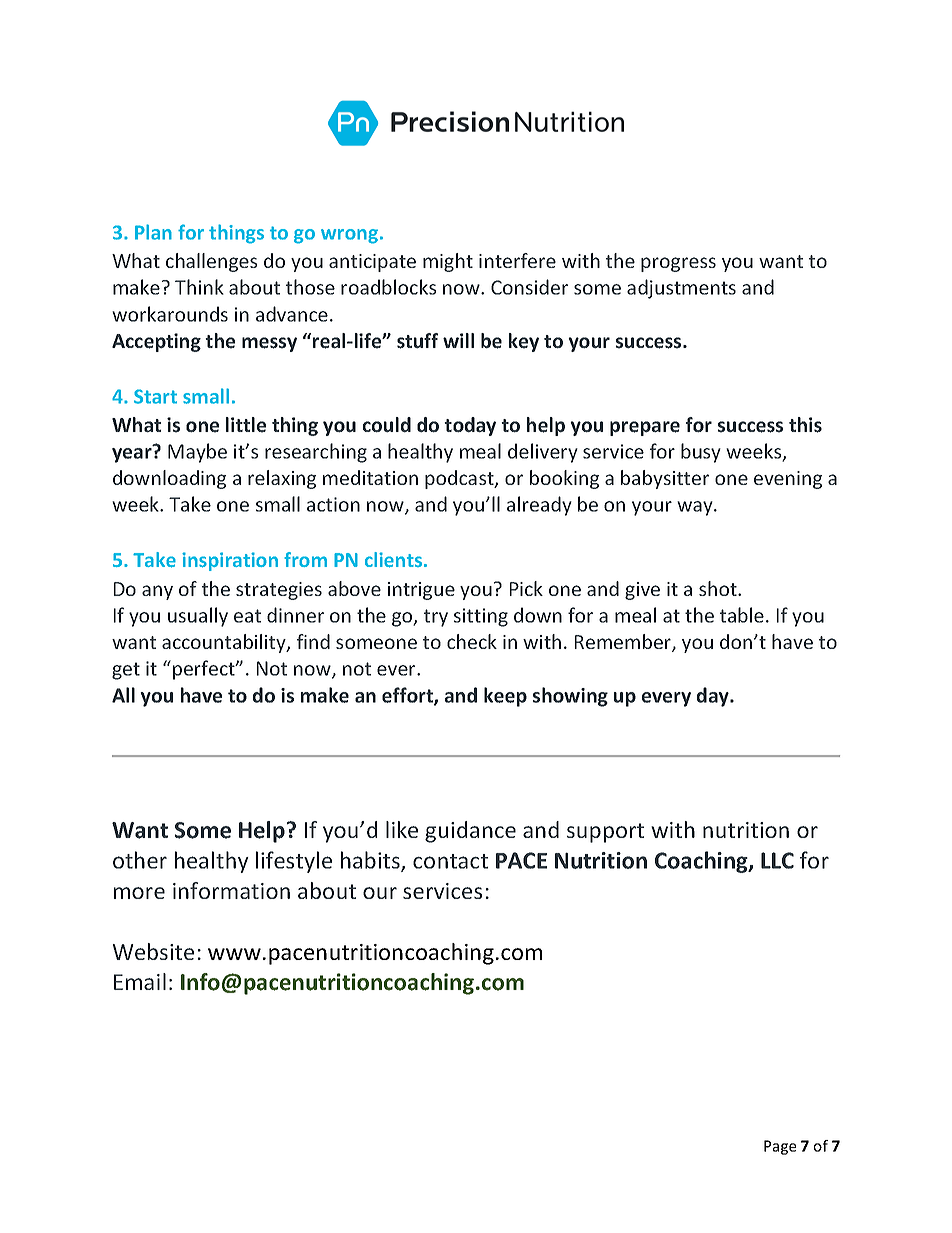 This image has width=952, height=1233. Describe the element at coordinates (780, 1147) in the image. I see `Page` at that location.
